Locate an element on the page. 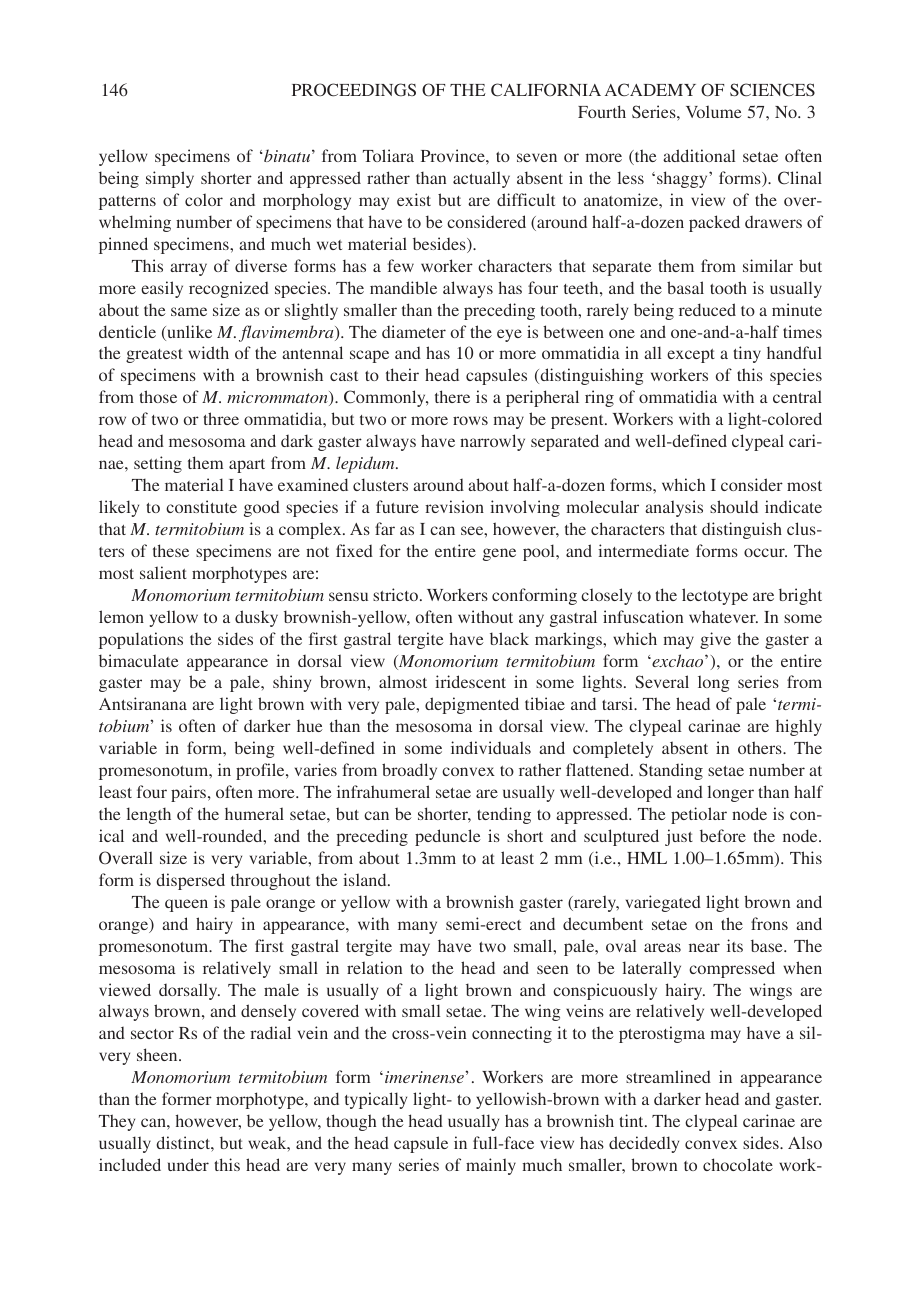  actually is located at coordinates (481, 179).
